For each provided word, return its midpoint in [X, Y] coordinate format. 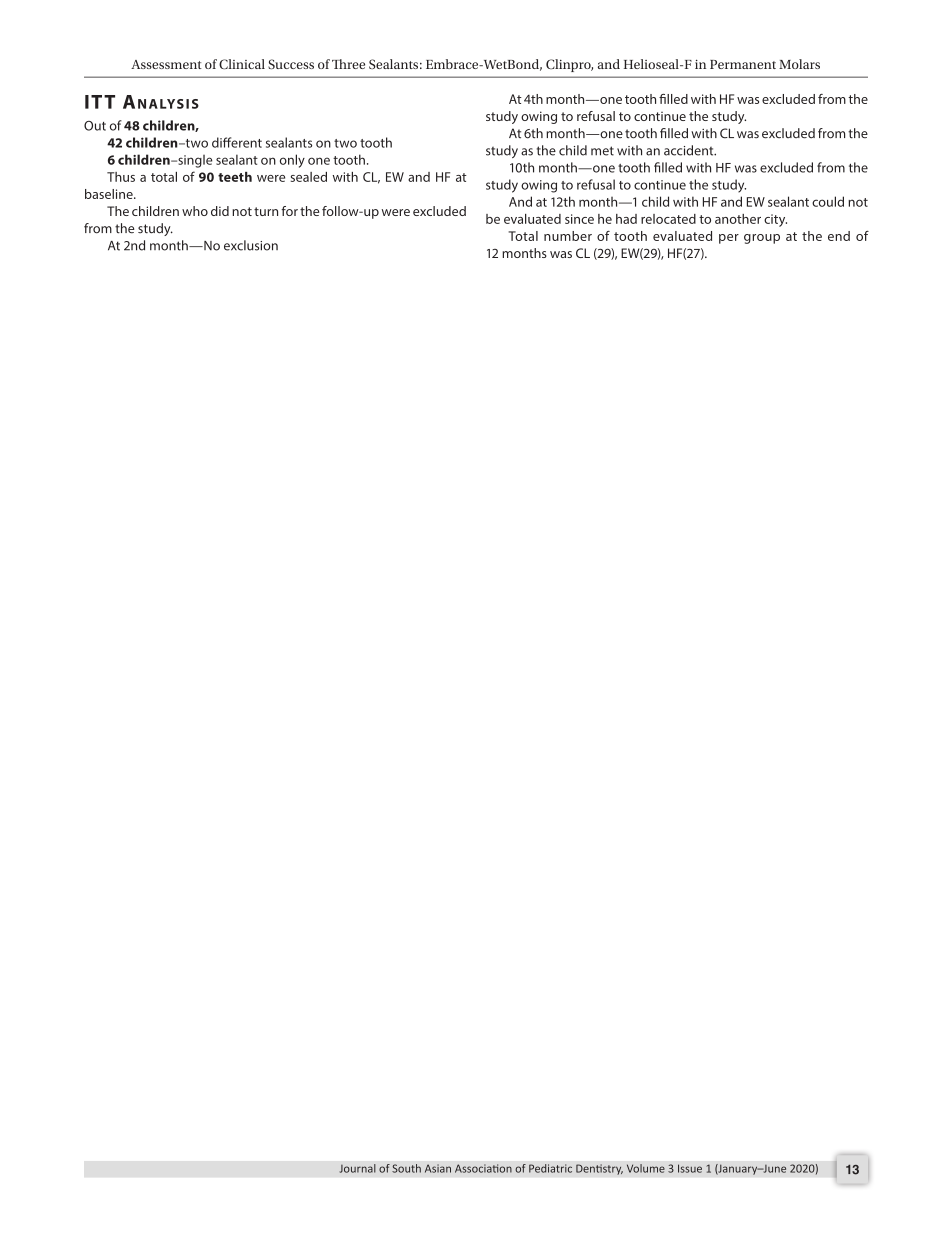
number [568, 236]
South [406, 1168]
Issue [690, 1168]
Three [348, 64]
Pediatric [550, 1168]
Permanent [743, 64]
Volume [646, 1168]
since [579, 219]
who [195, 211]
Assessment [166, 64]
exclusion [251, 245]
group [762, 239]
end [839, 236]
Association [483, 1168]
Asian [438, 1168]
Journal [357, 1168]
